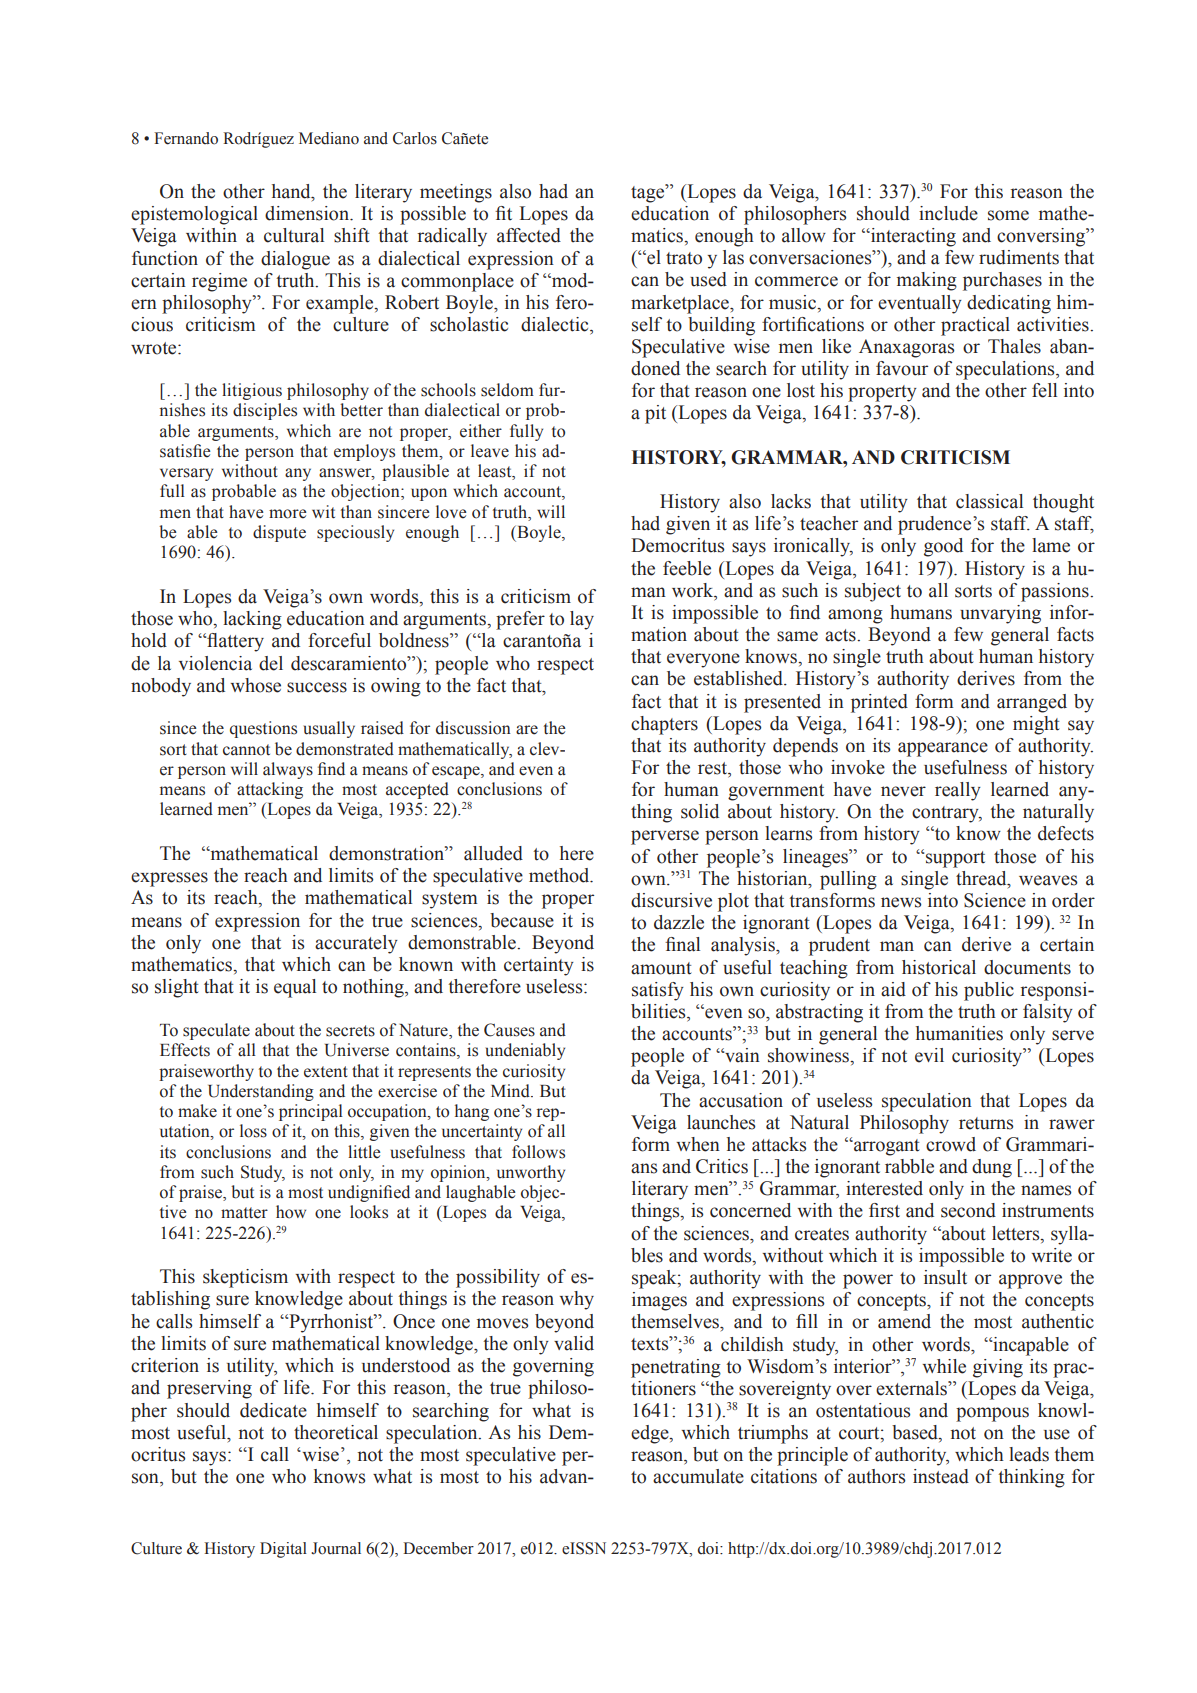 The image size is (1197, 1693). Describe the element at coordinates (261, 1092) in the screenshot. I see `Understanding` at that location.
